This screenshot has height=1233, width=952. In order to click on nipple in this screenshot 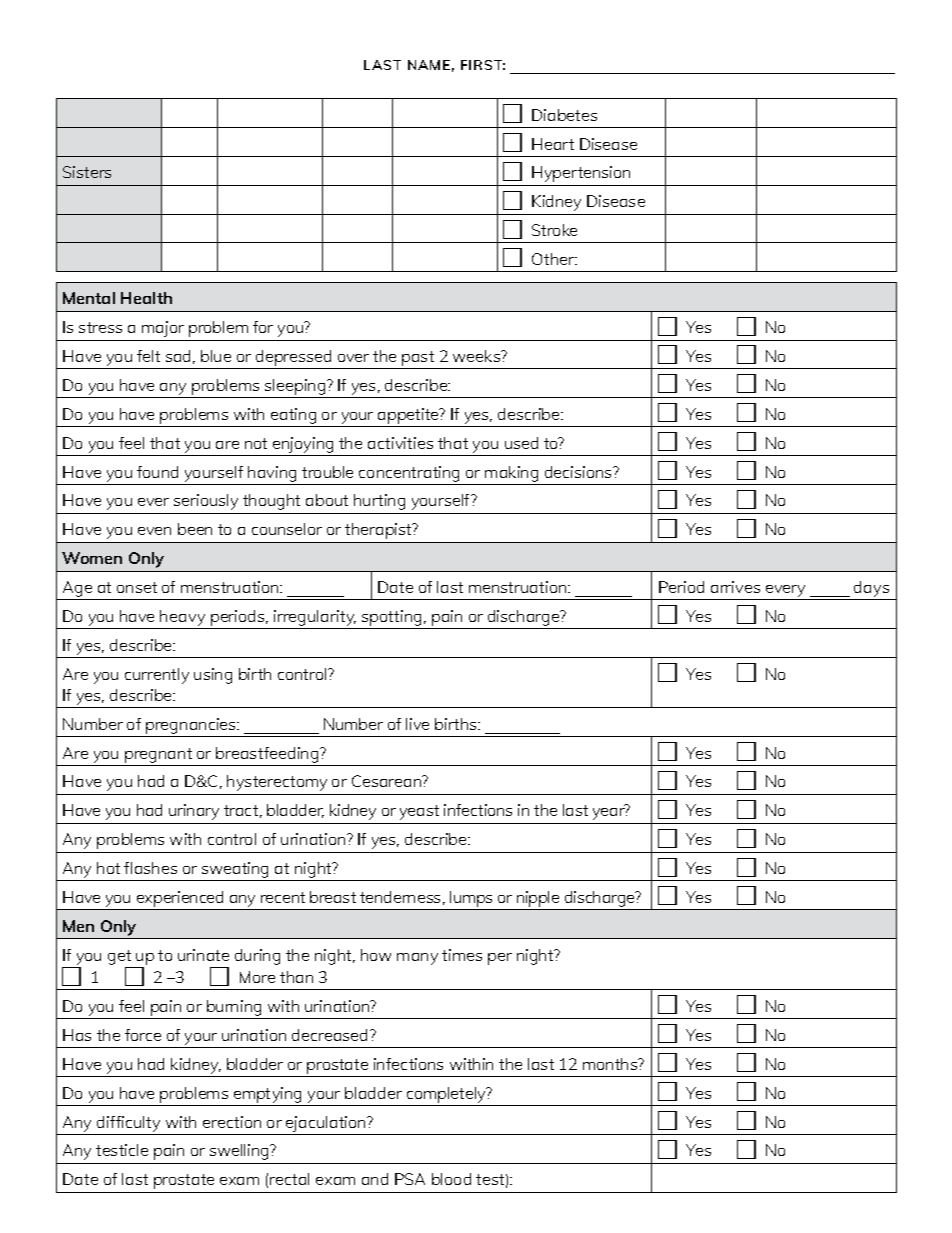, I will do `click(538, 899)`.
